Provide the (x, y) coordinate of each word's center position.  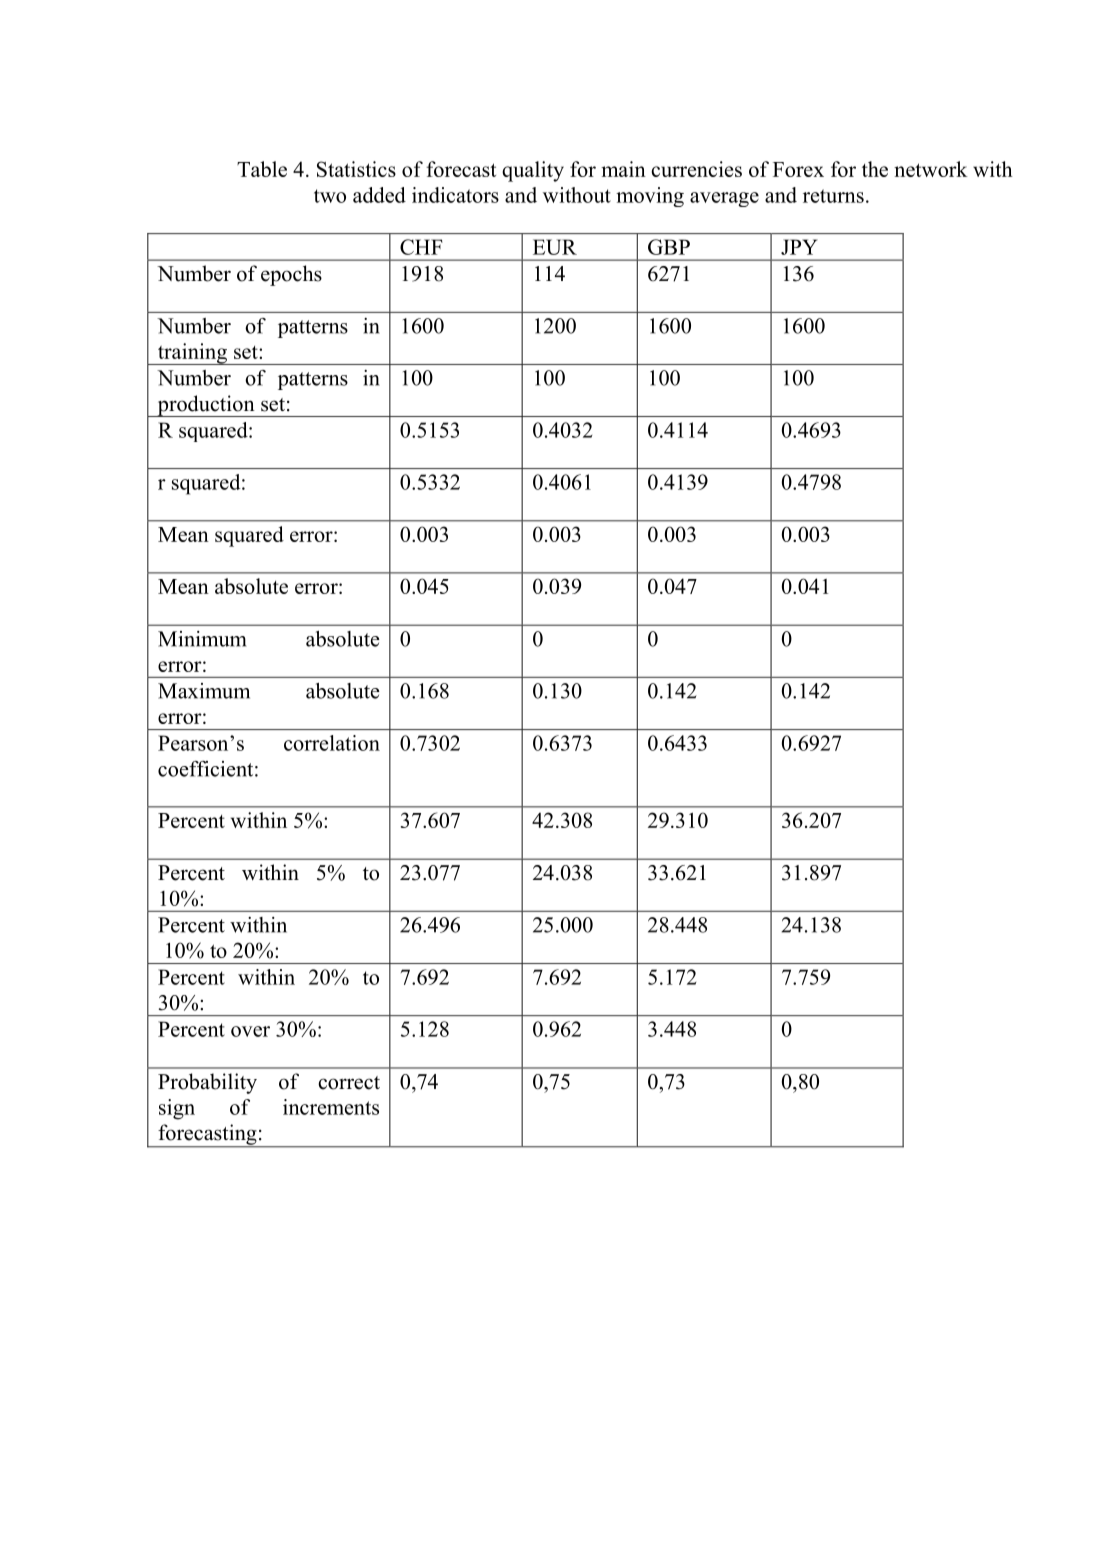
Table (262, 169)
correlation (332, 743)
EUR (555, 247)
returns (833, 196)
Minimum (202, 639)
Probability (207, 1083)
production (206, 406)
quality (533, 171)
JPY (799, 247)
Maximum (204, 691)
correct (349, 1083)
